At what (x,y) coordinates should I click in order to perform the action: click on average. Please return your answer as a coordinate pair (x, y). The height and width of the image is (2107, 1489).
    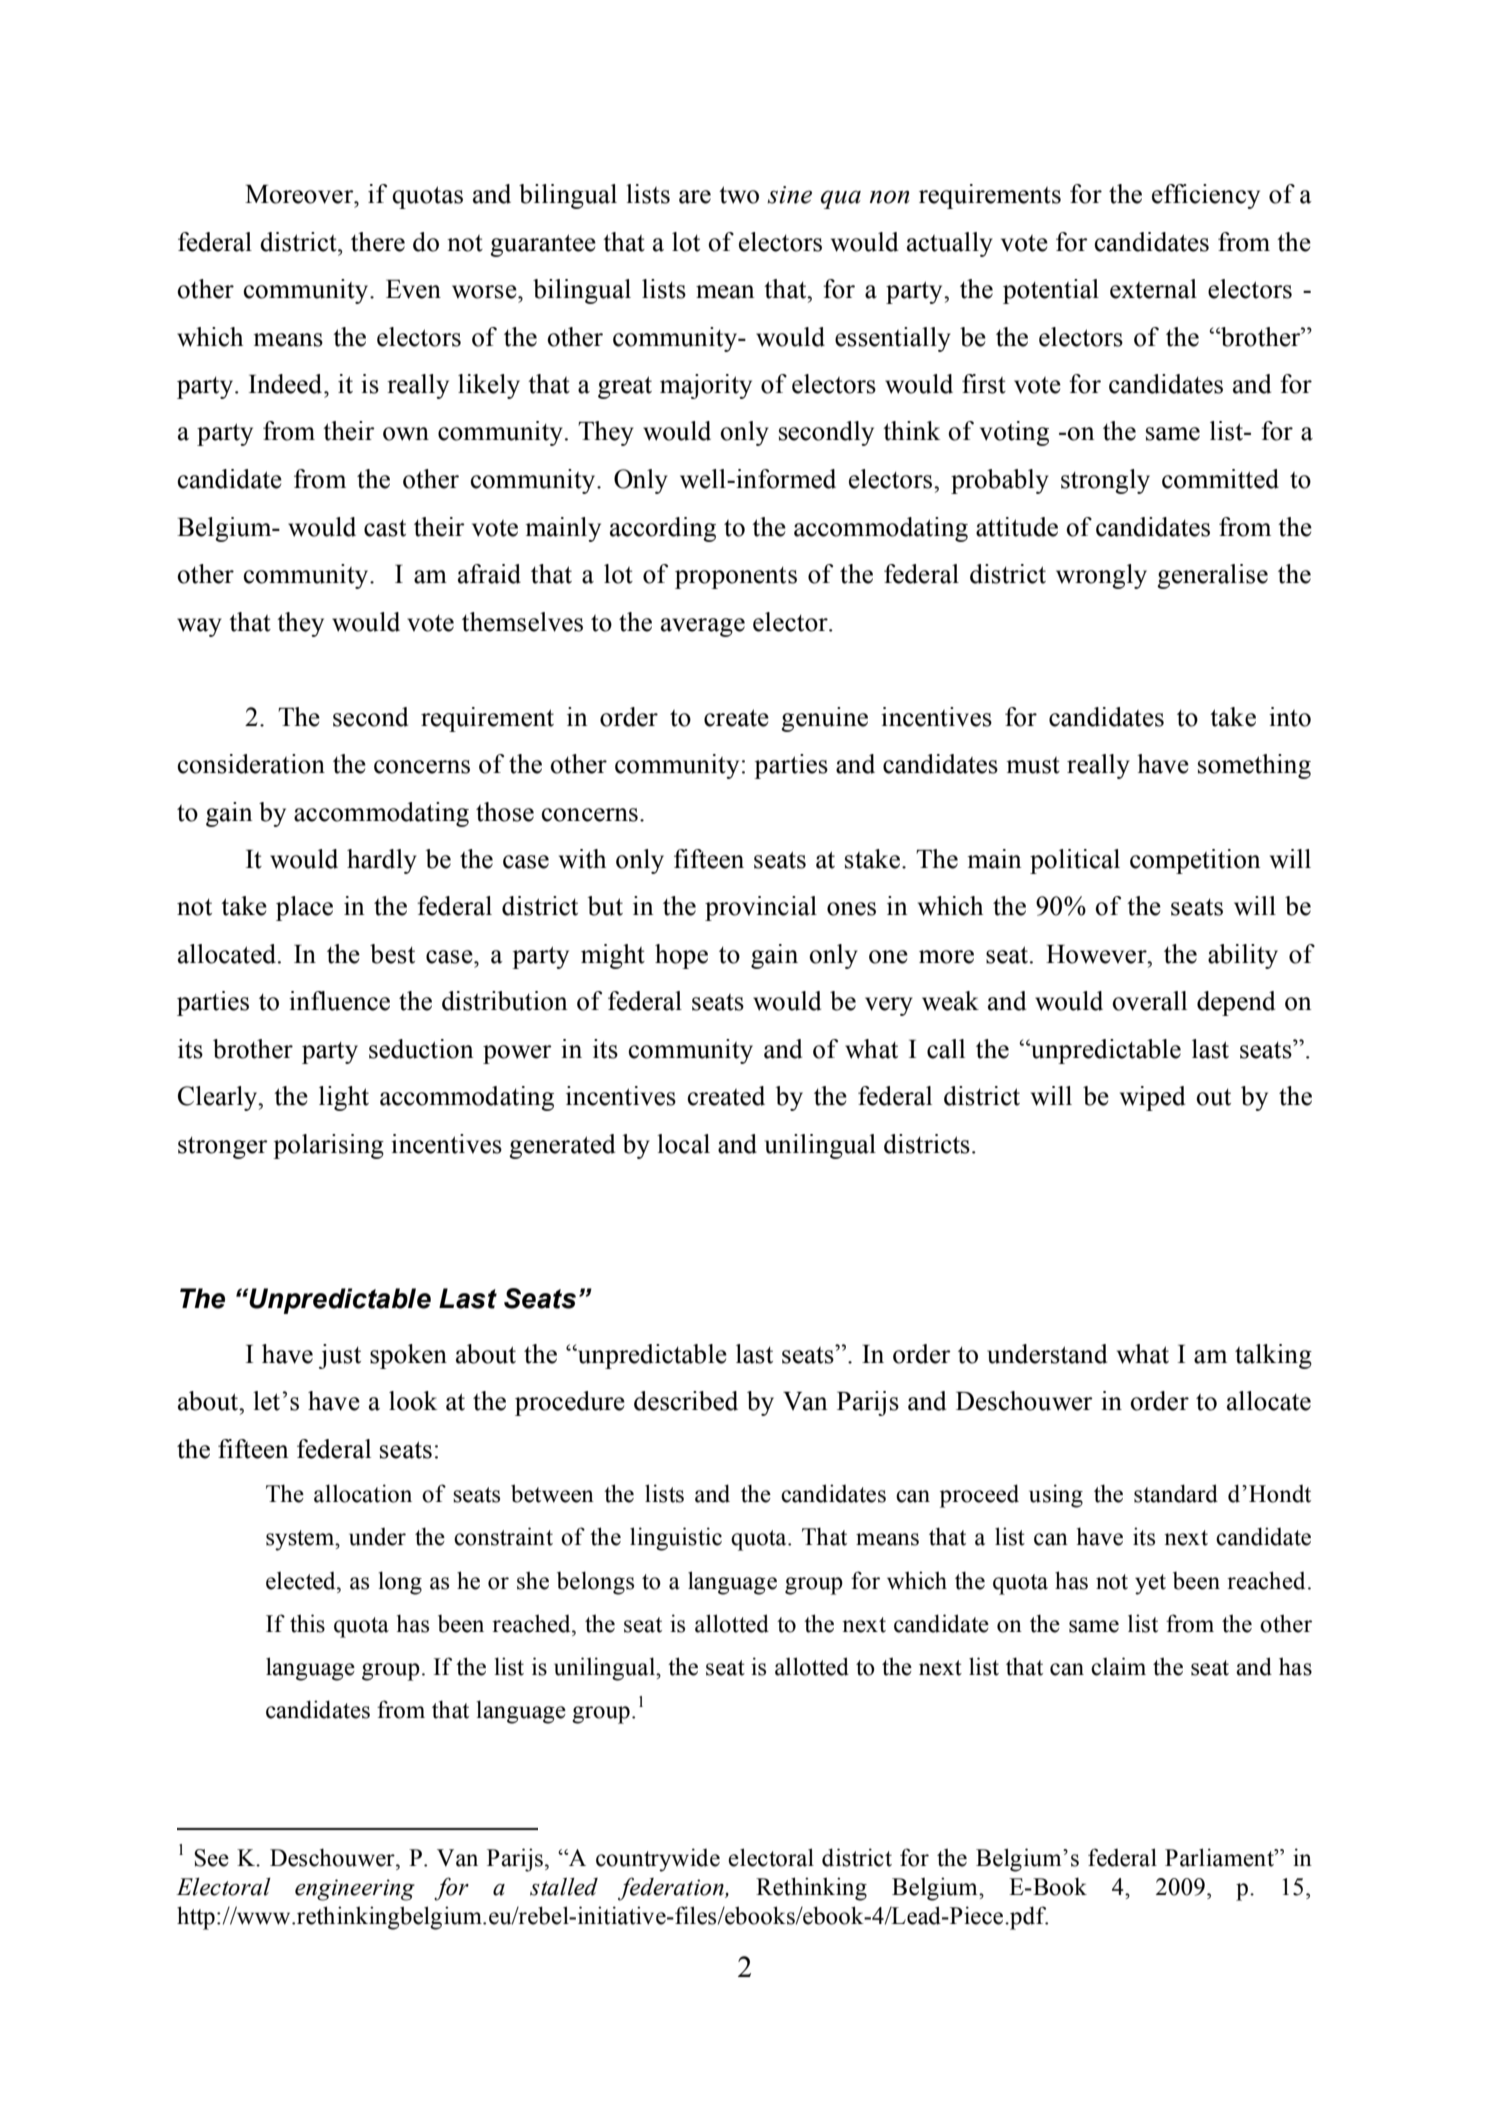
    Looking at the image, I should click on (703, 627).
